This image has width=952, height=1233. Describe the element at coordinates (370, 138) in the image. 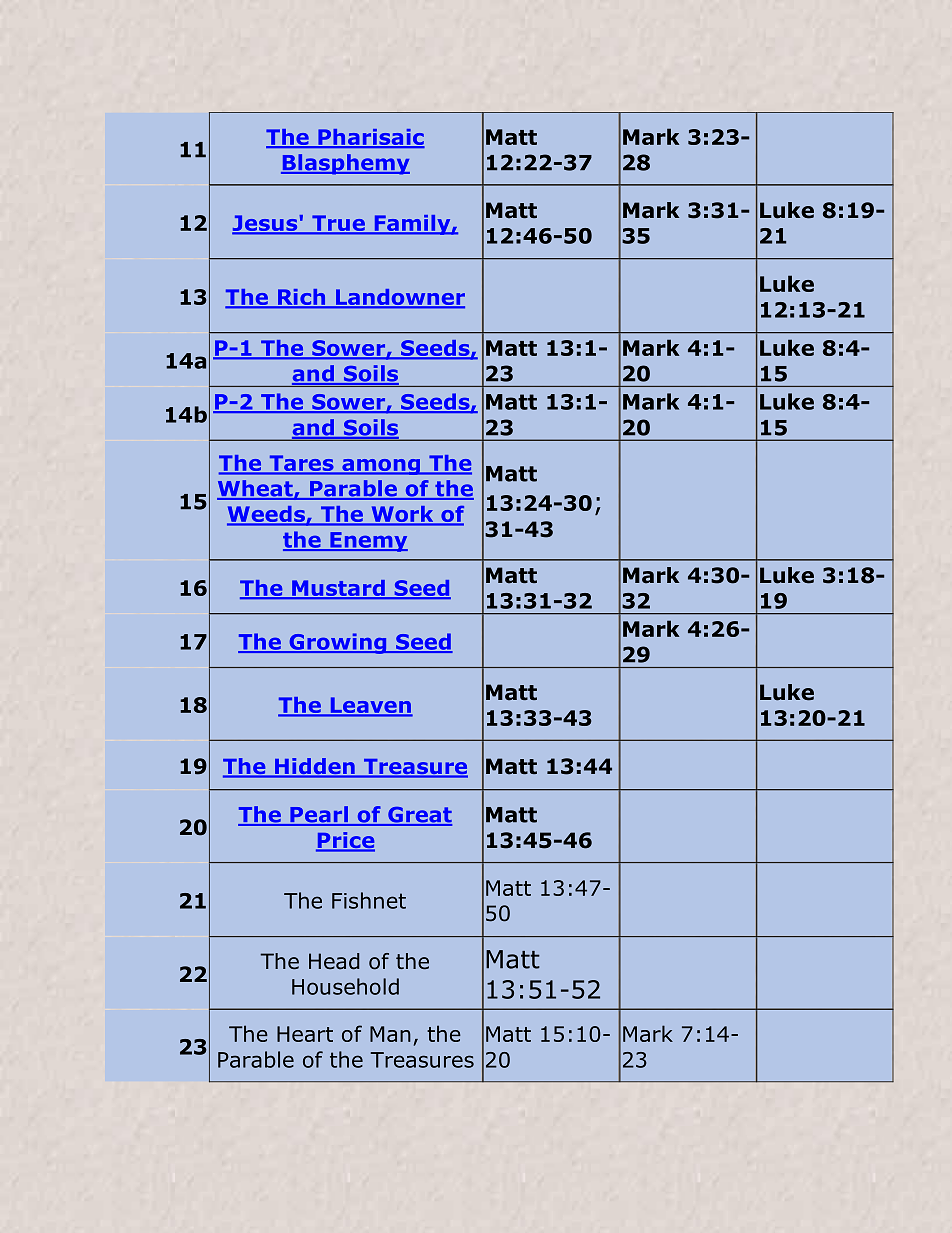

I see `Pharisaic` at that location.
